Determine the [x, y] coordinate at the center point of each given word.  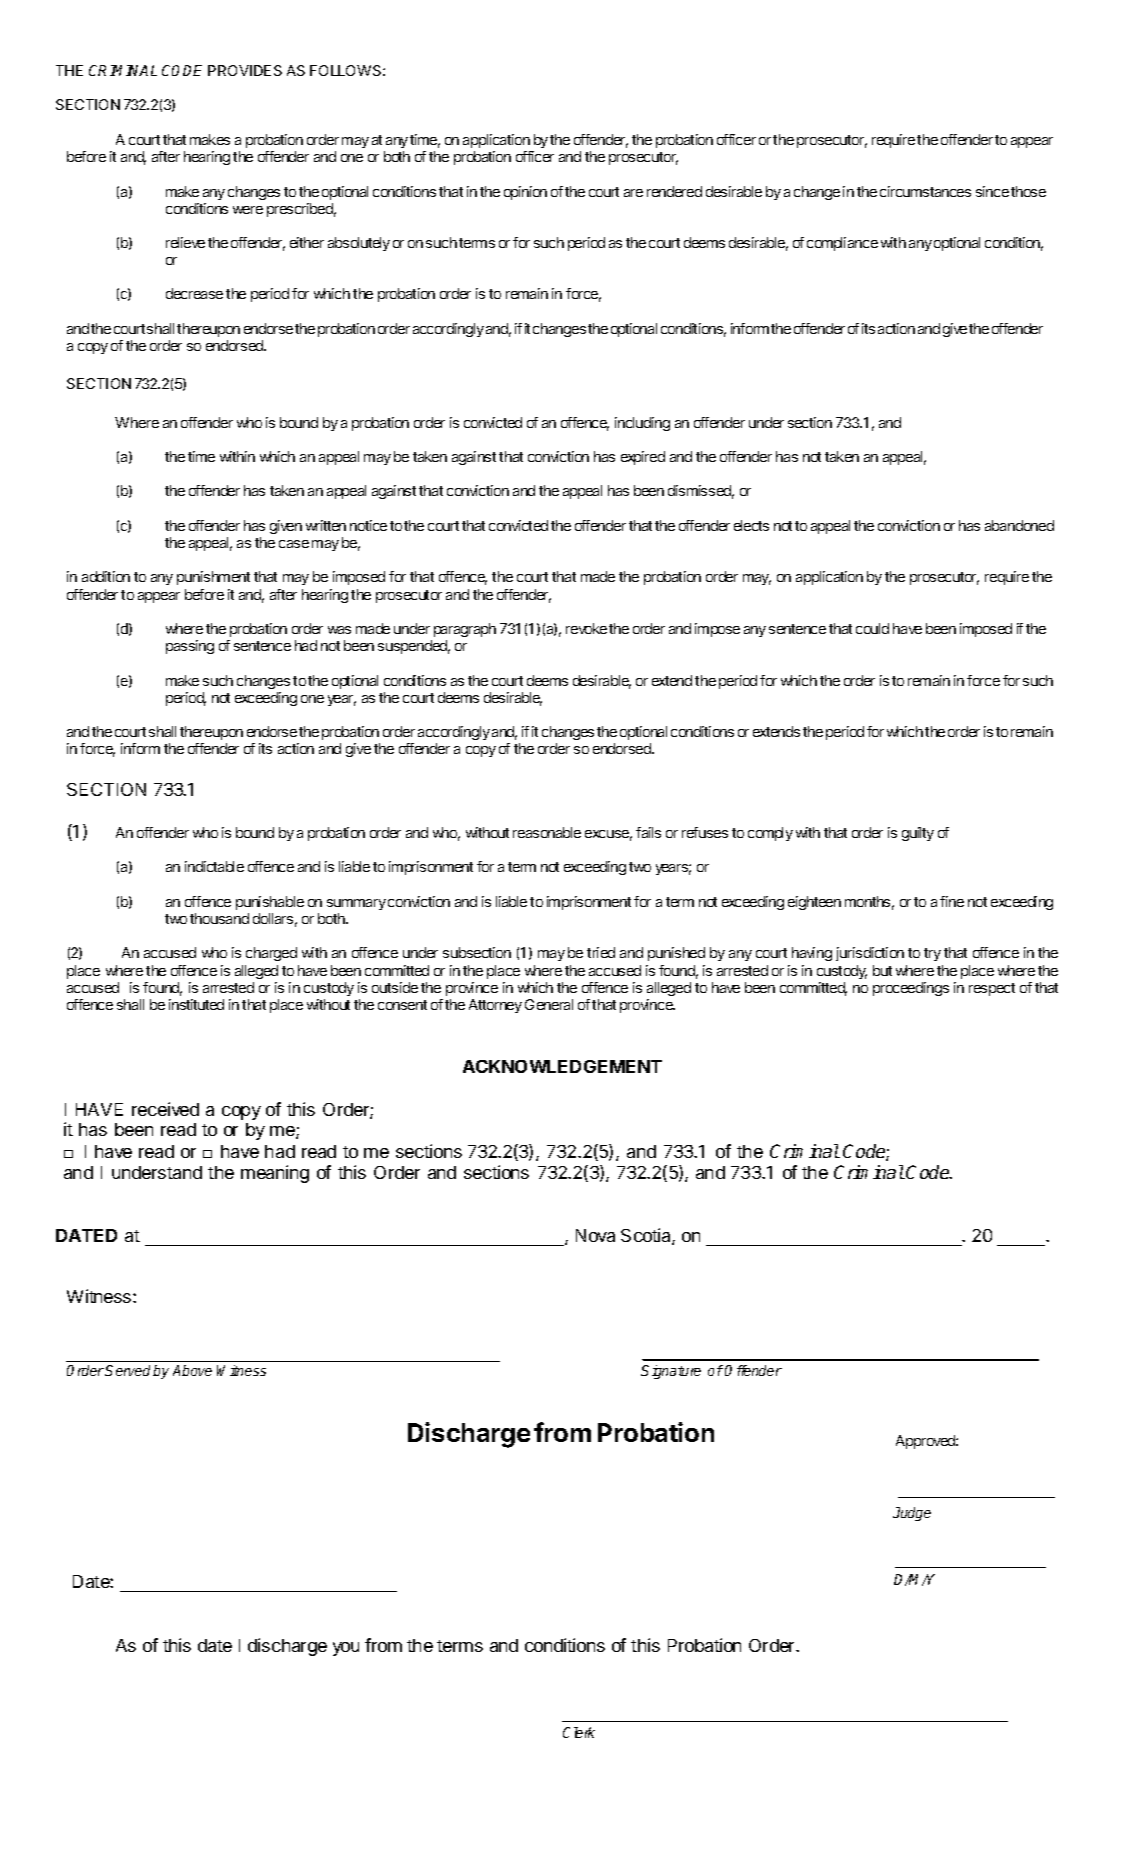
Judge [912, 1514]
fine [952, 901]
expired [643, 458]
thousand [219, 918]
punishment [213, 578]
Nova [595, 1235]
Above [192, 1370]
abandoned [1019, 525]
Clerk [579, 1732]
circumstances [925, 191]
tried [601, 952]
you [346, 1649]
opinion [525, 193]
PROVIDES [245, 70]
